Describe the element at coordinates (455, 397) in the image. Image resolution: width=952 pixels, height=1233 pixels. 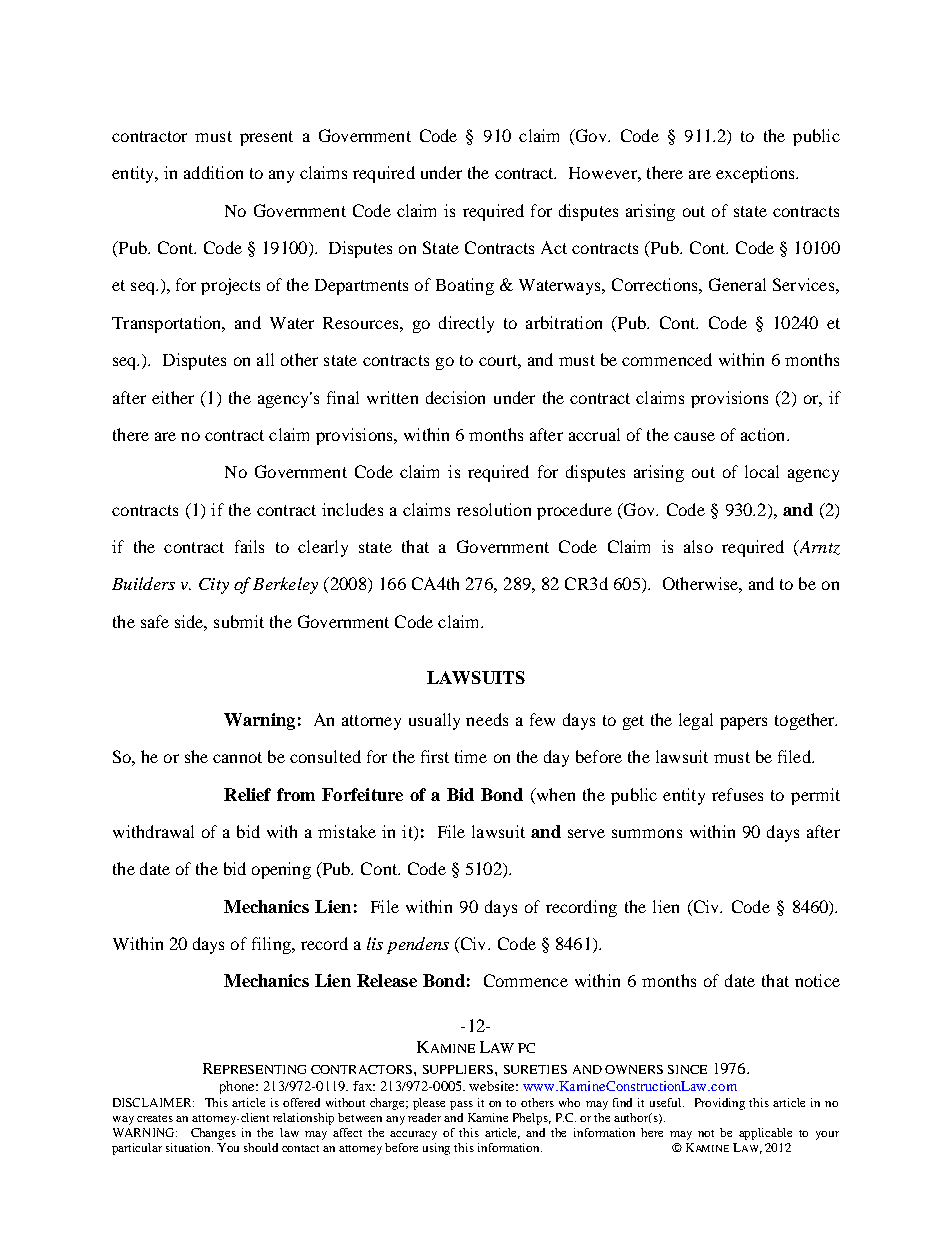
I see `decision` at that location.
